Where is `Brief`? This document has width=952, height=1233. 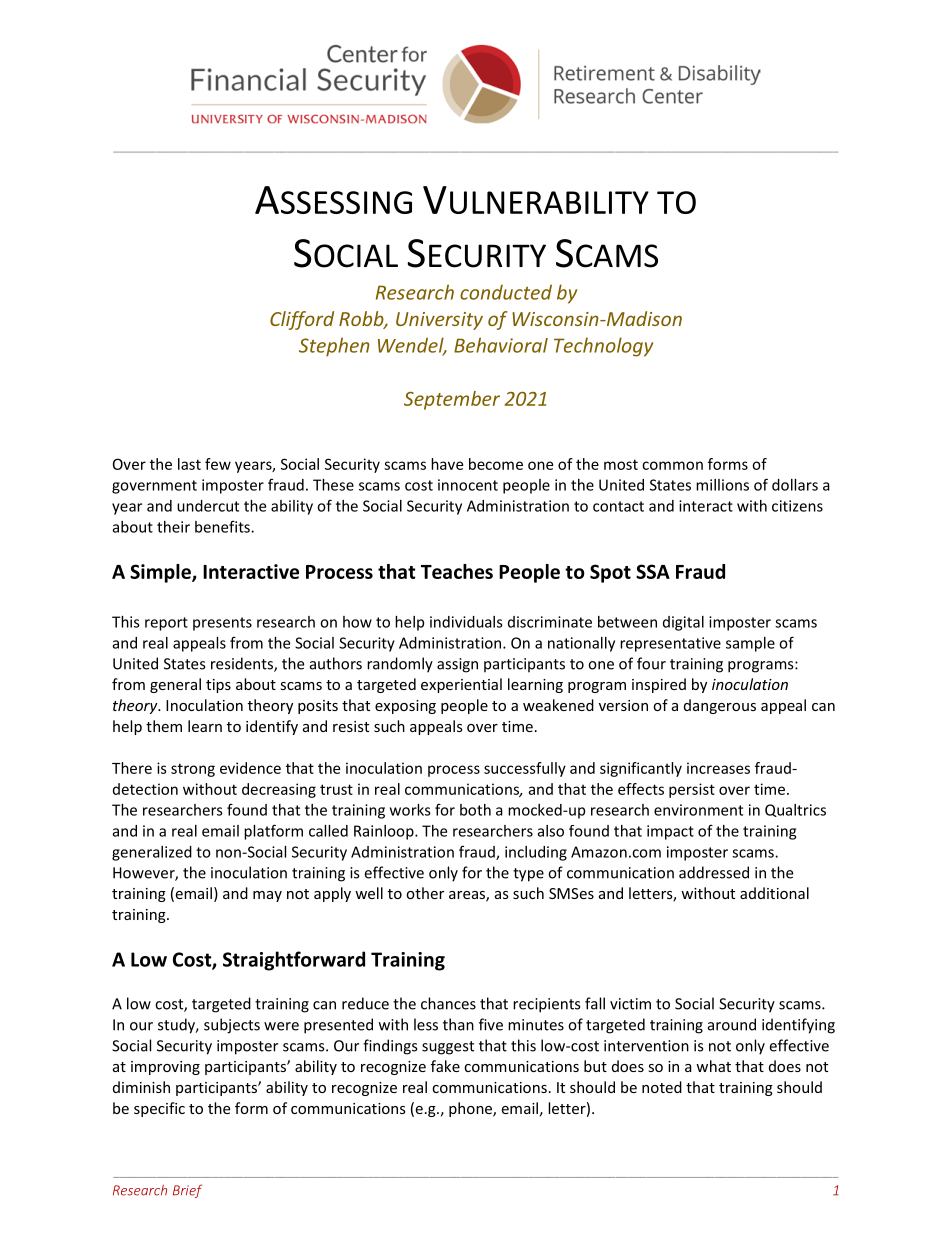 Brief is located at coordinates (187, 1191).
